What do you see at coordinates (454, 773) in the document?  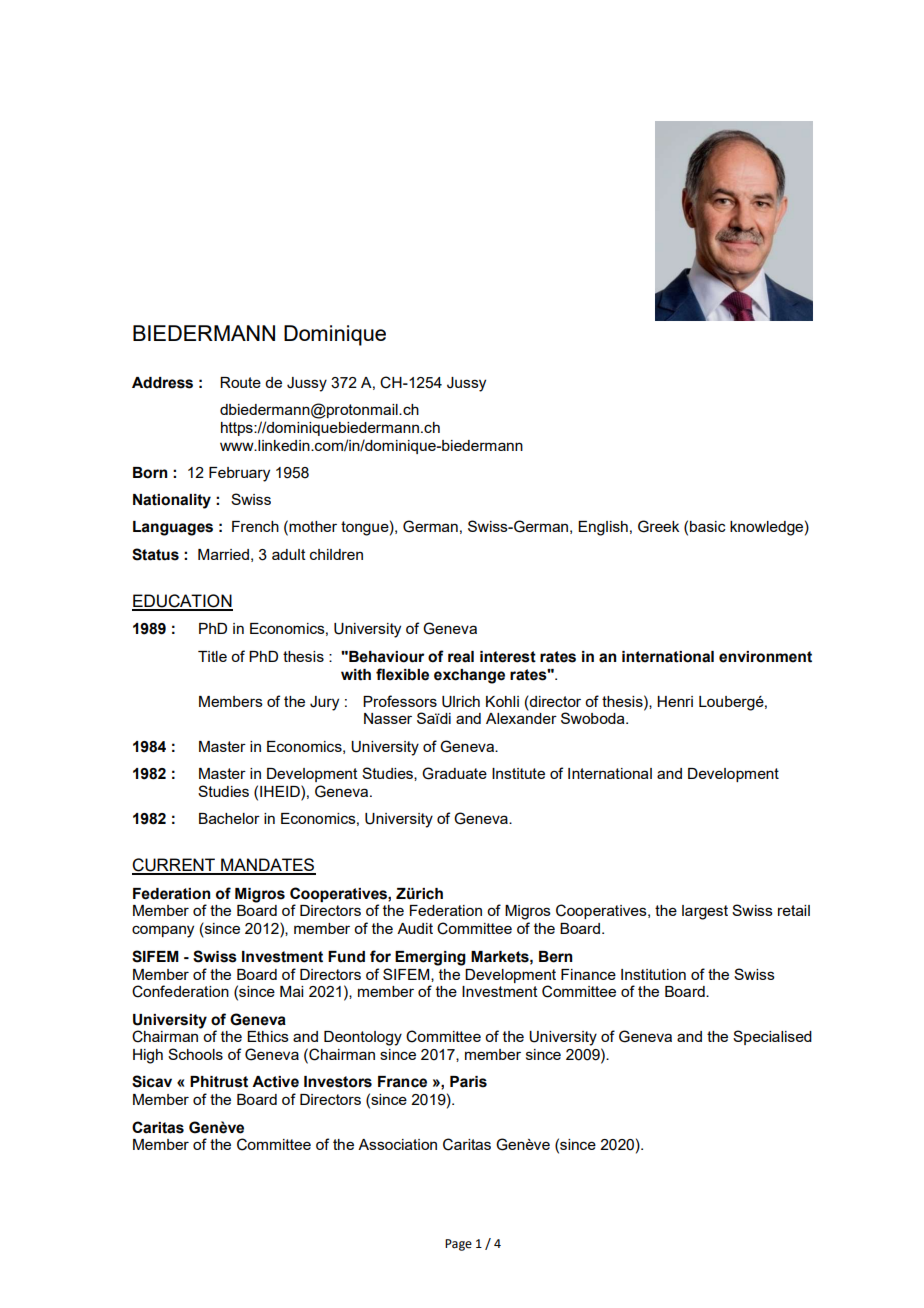 I see `Graduate` at bounding box center [454, 773].
